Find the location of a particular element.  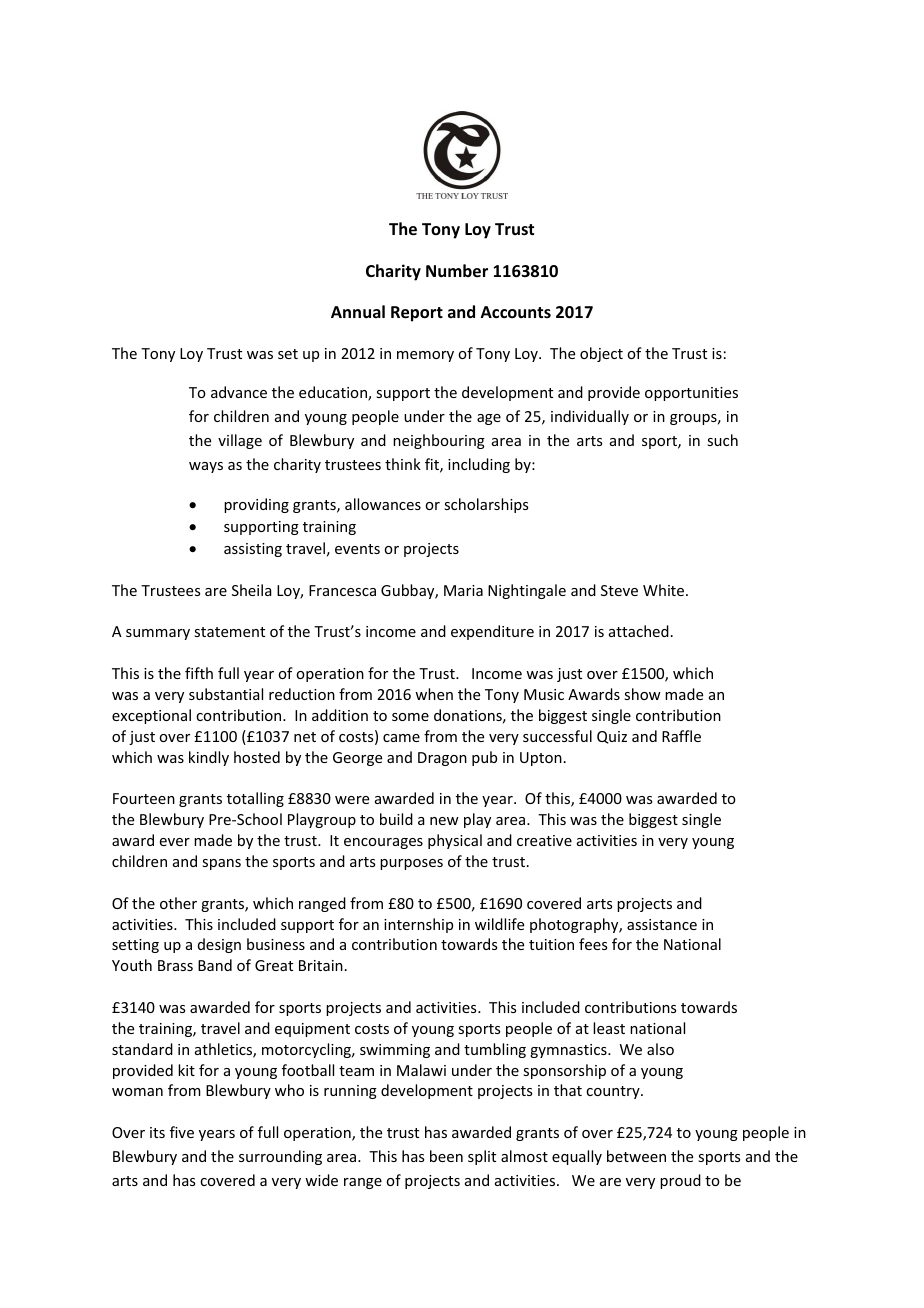

purposes is located at coordinates (411, 864).
